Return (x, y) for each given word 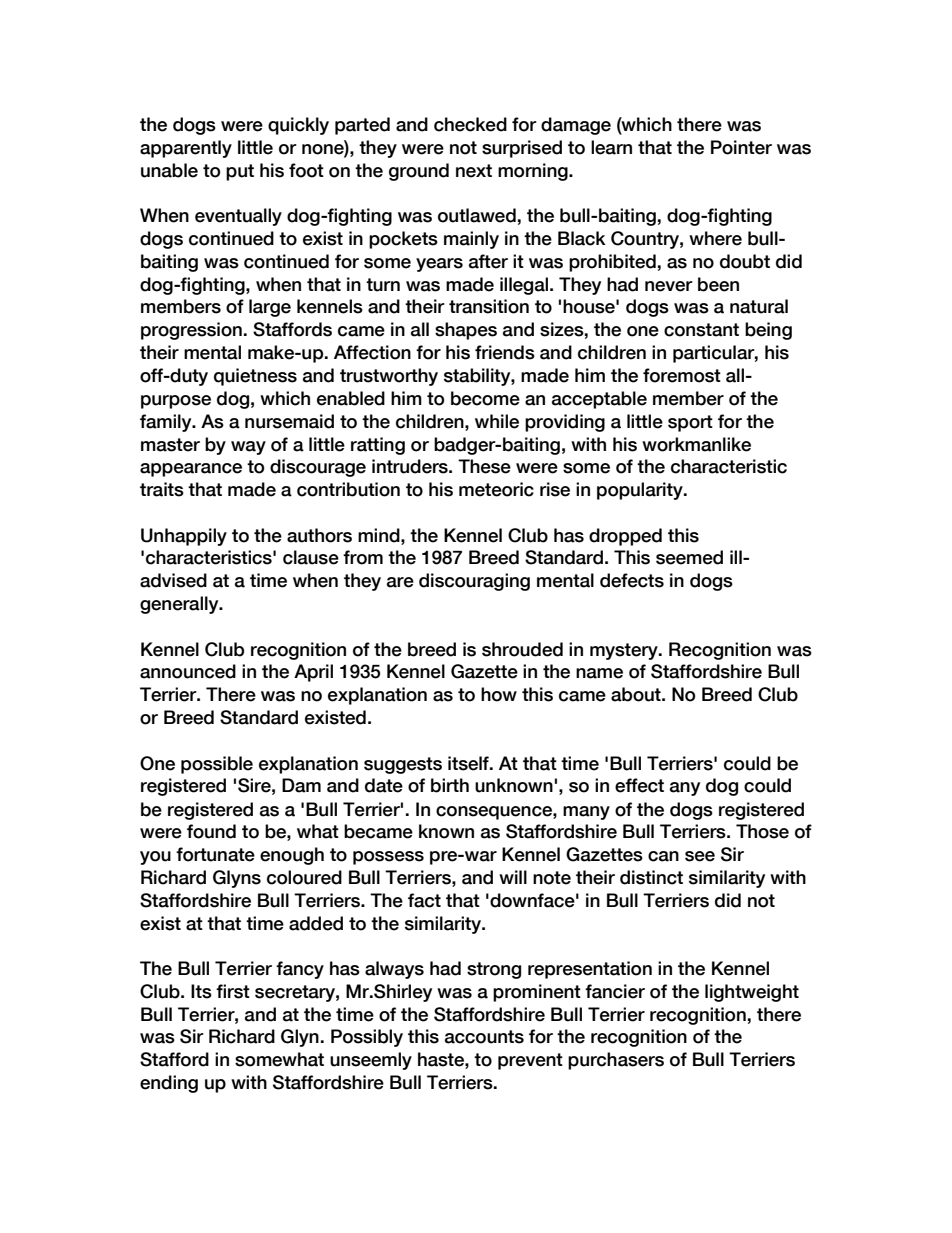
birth (450, 785)
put (240, 172)
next (474, 171)
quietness (255, 377)
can (663, 856)
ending (169, 1084)
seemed (689, 557)
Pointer (741, 147)
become (485, 398)
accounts (484, 1037)
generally (180, 605)
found (211, 831)
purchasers (616, 1061)
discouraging (474, 582)
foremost (682, 375)
